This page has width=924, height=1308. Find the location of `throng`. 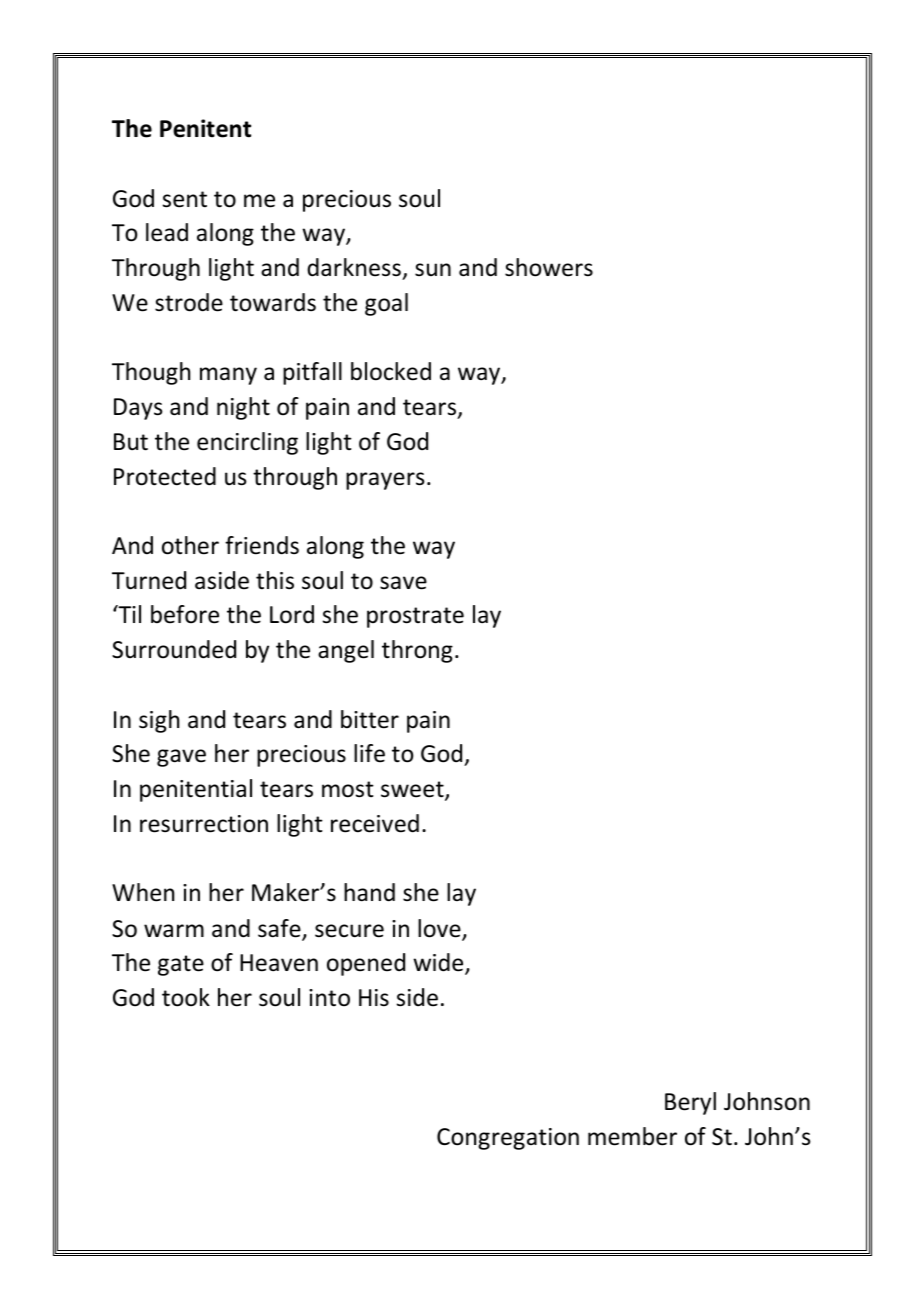

throng is located at coordinates (417, 651).
